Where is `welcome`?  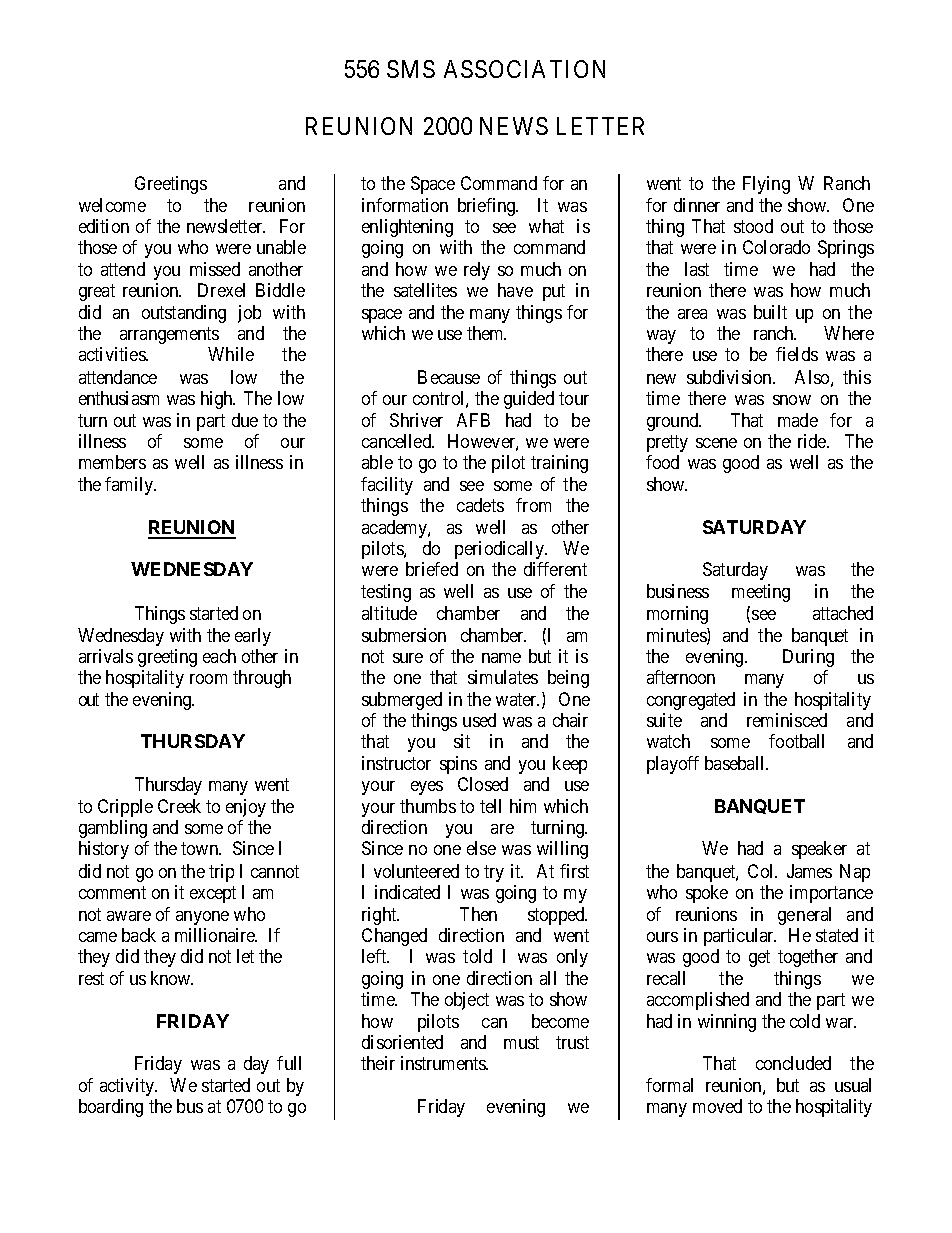
welcome is located at coordinates (112, 205).
